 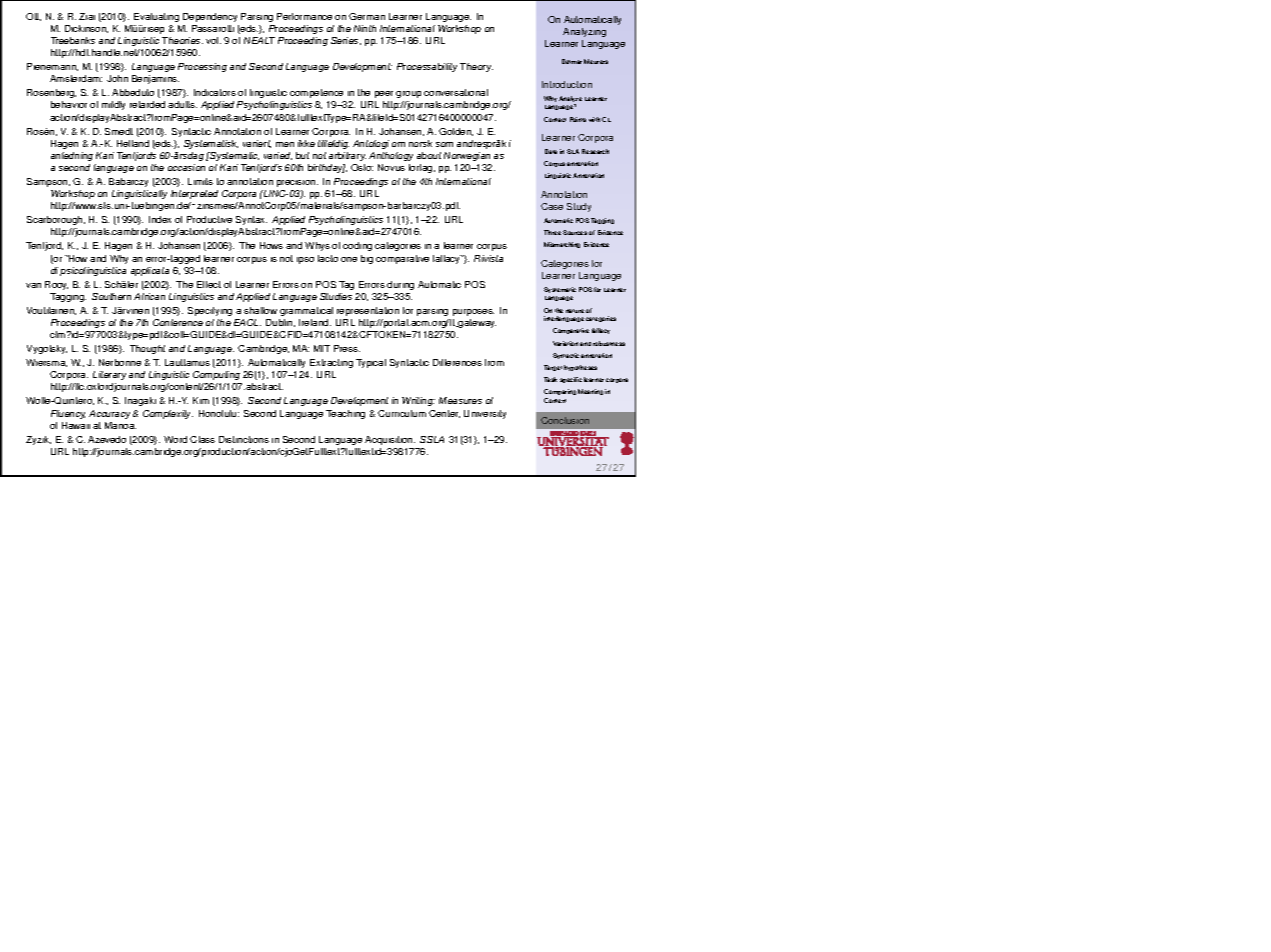 I want to click on Dickinson, so click(x=86, y=29).
